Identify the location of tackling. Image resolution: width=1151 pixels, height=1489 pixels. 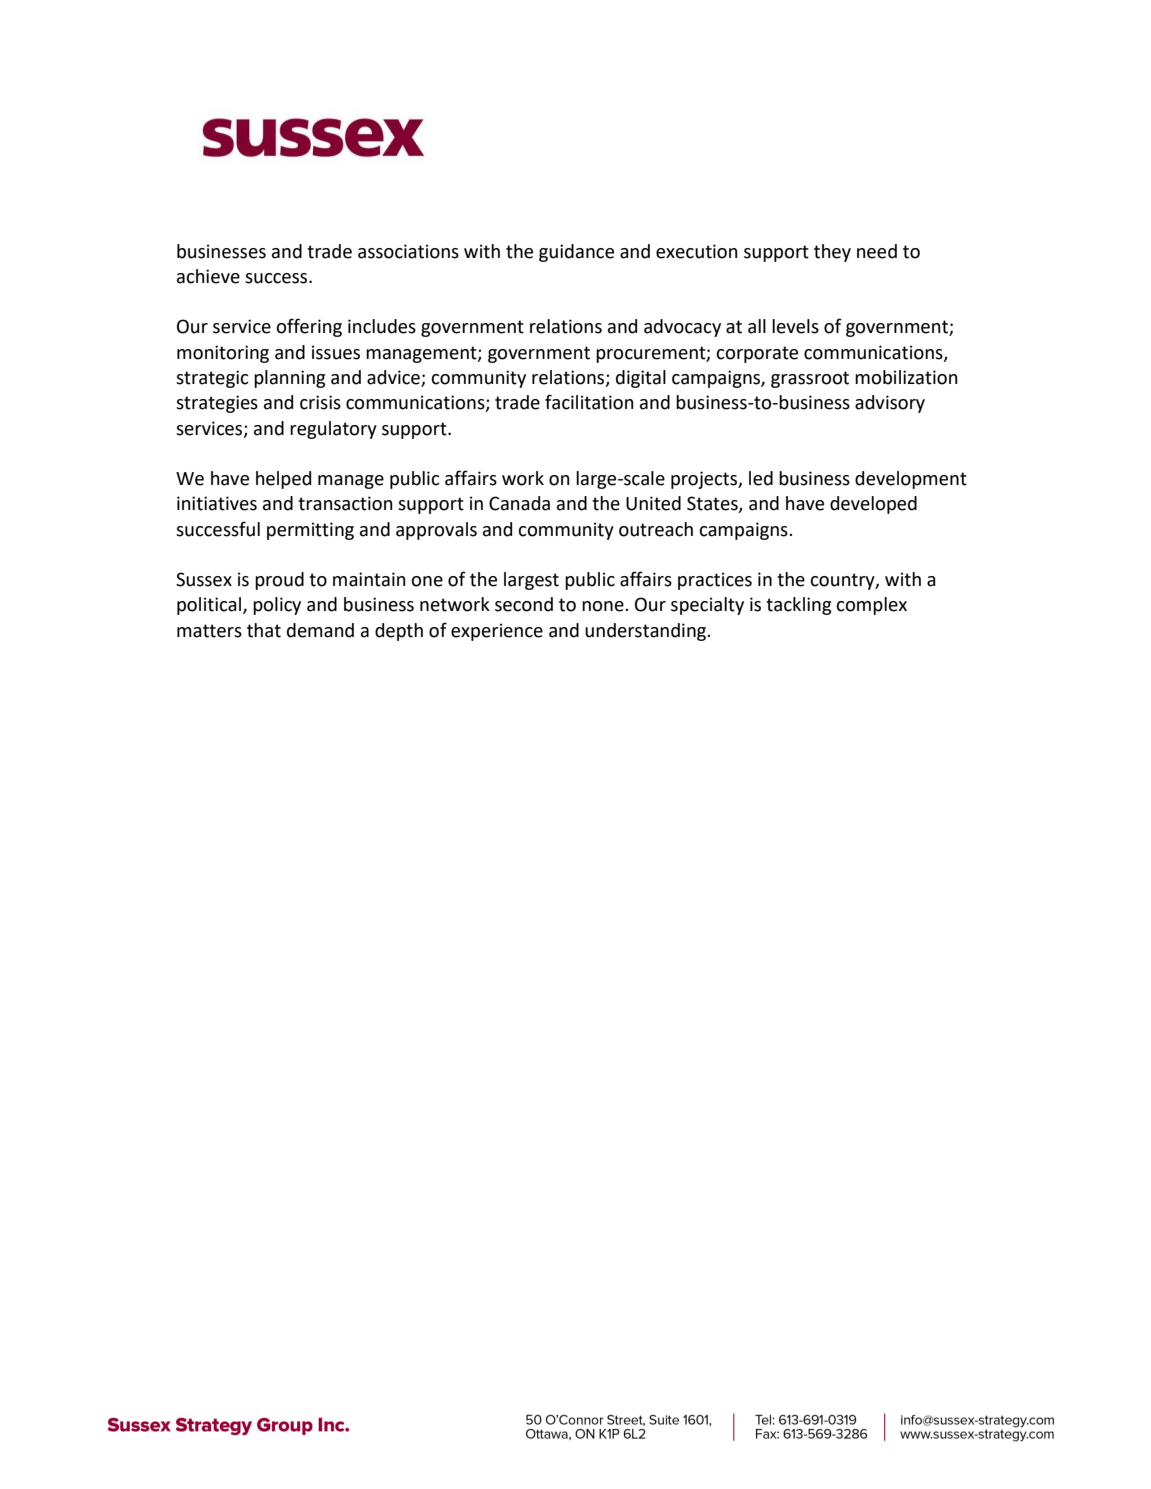
(798, 606).
